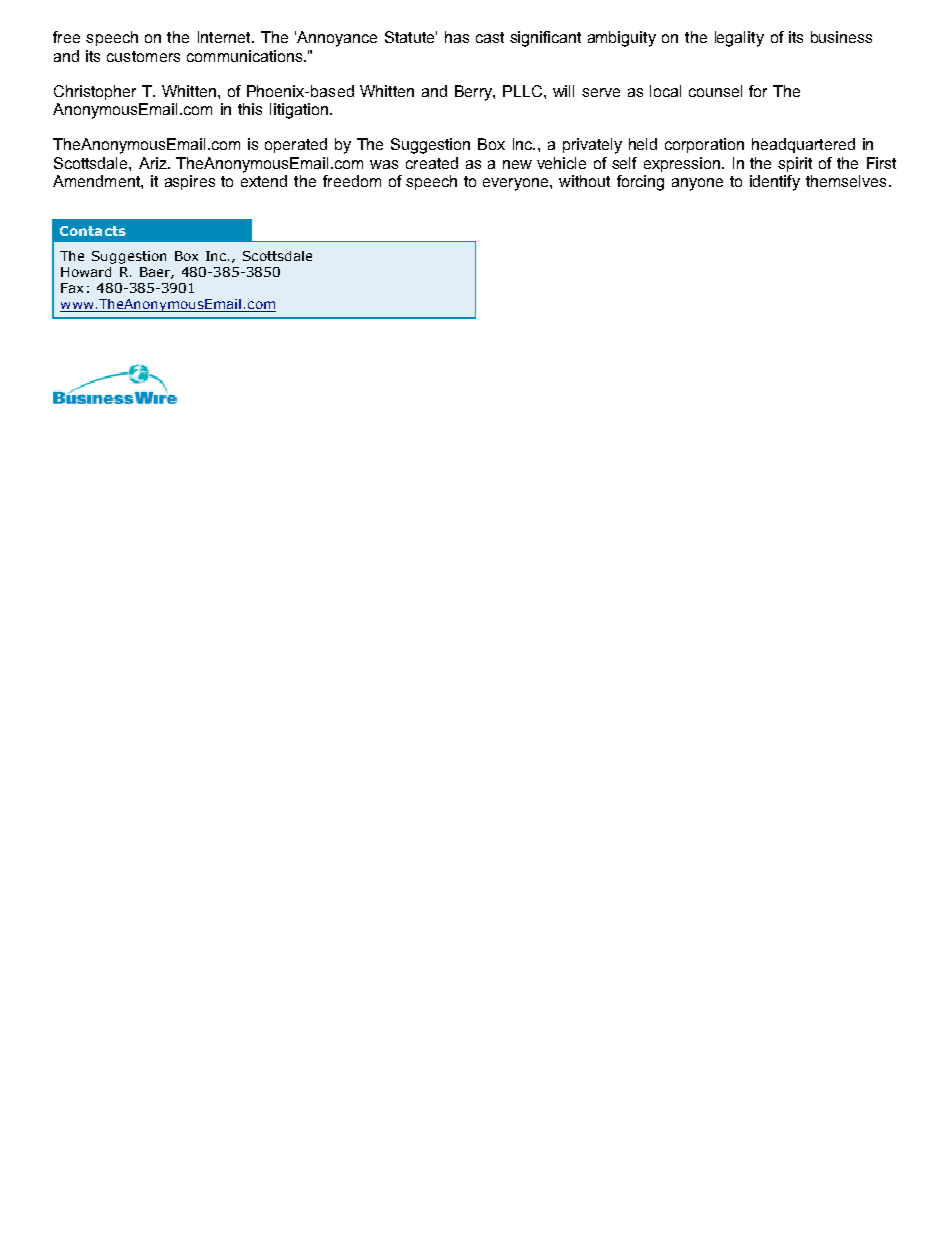  I want to click on this, so click(250, 109).
